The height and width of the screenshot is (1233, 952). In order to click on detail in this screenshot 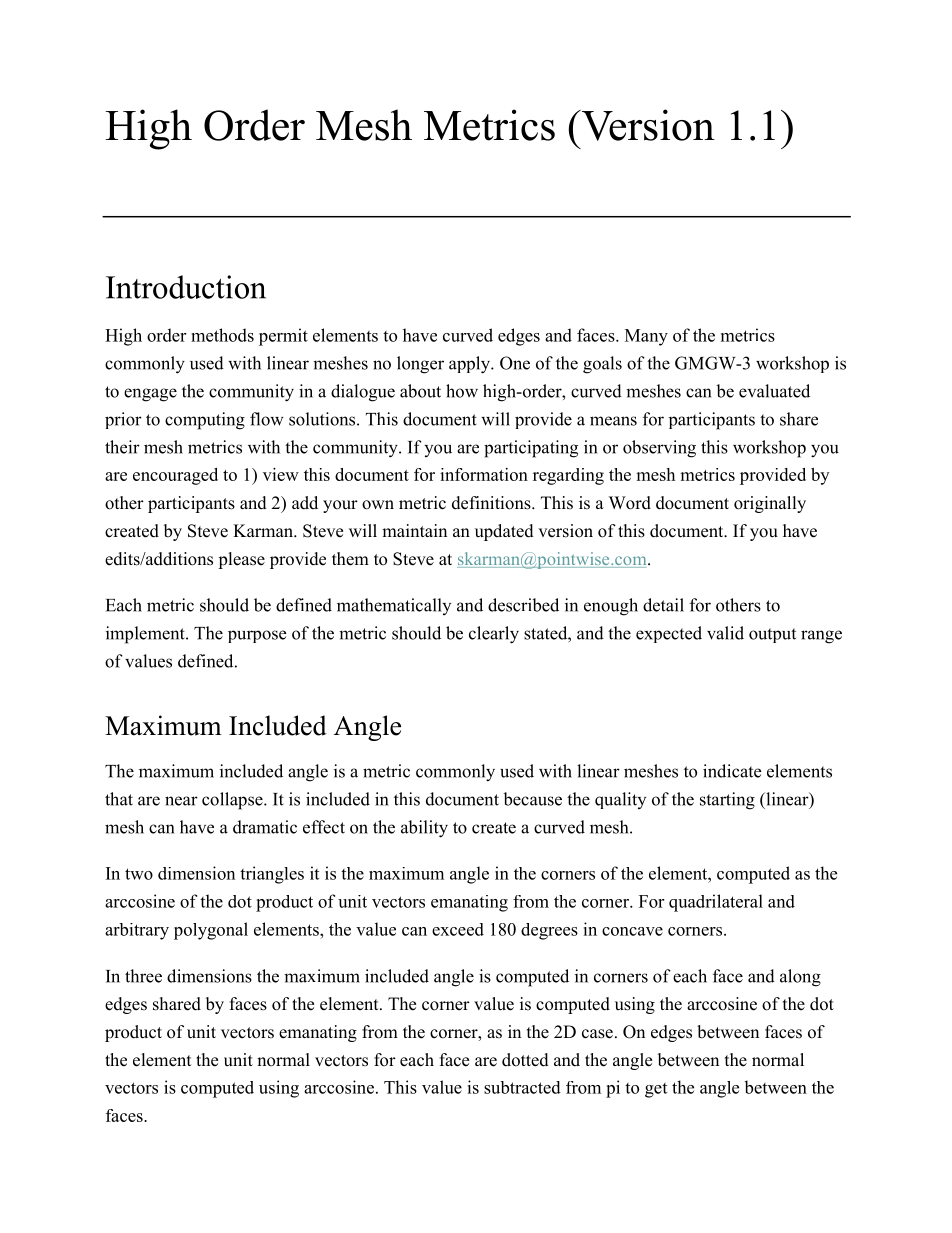, I will do `click(663, 605)`.
